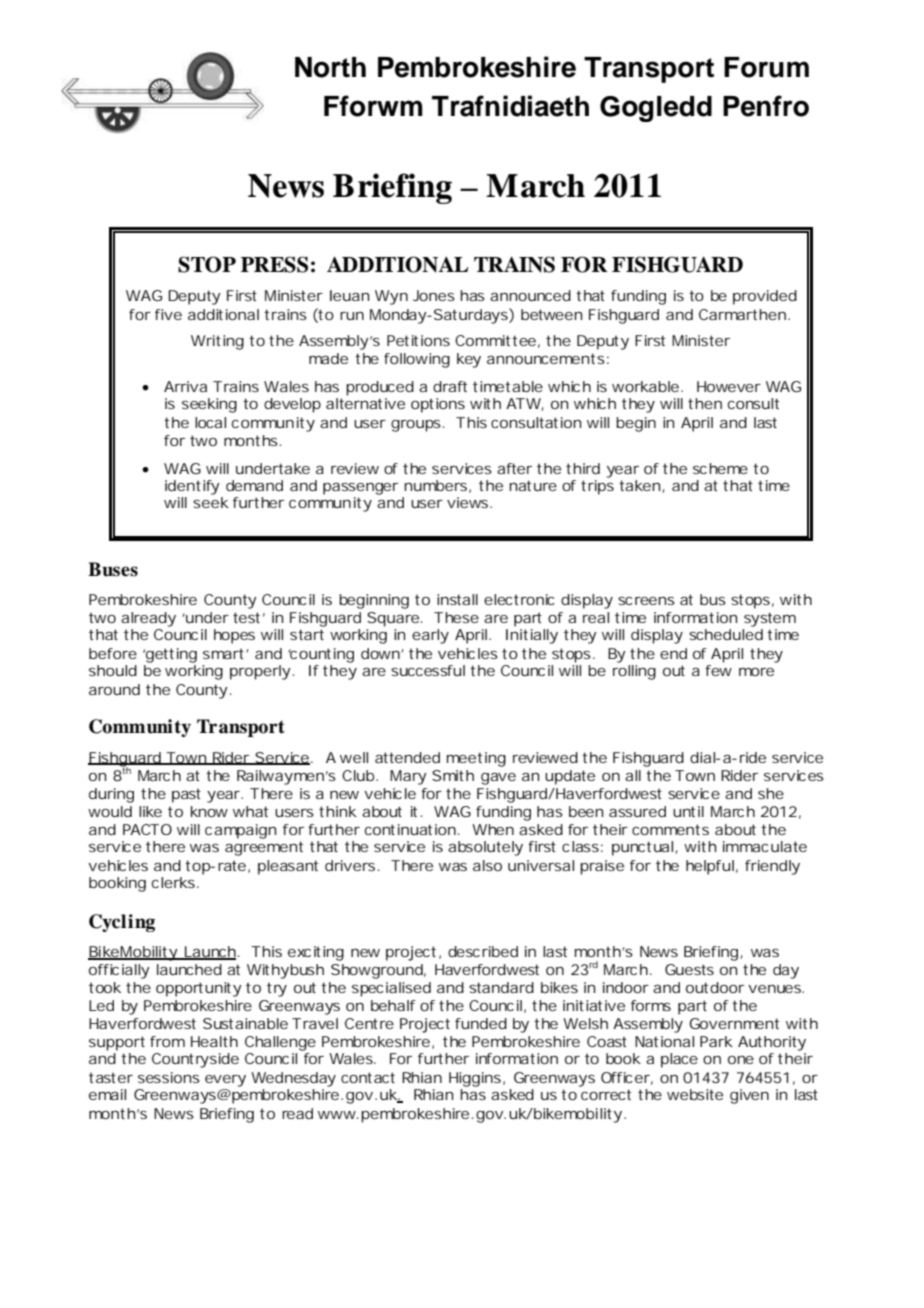 This screenshot has height=1308, width=924. What do you see at coordinates (168, 314) in the screenshot?
I see `five` at bounding box center [168, 314].
